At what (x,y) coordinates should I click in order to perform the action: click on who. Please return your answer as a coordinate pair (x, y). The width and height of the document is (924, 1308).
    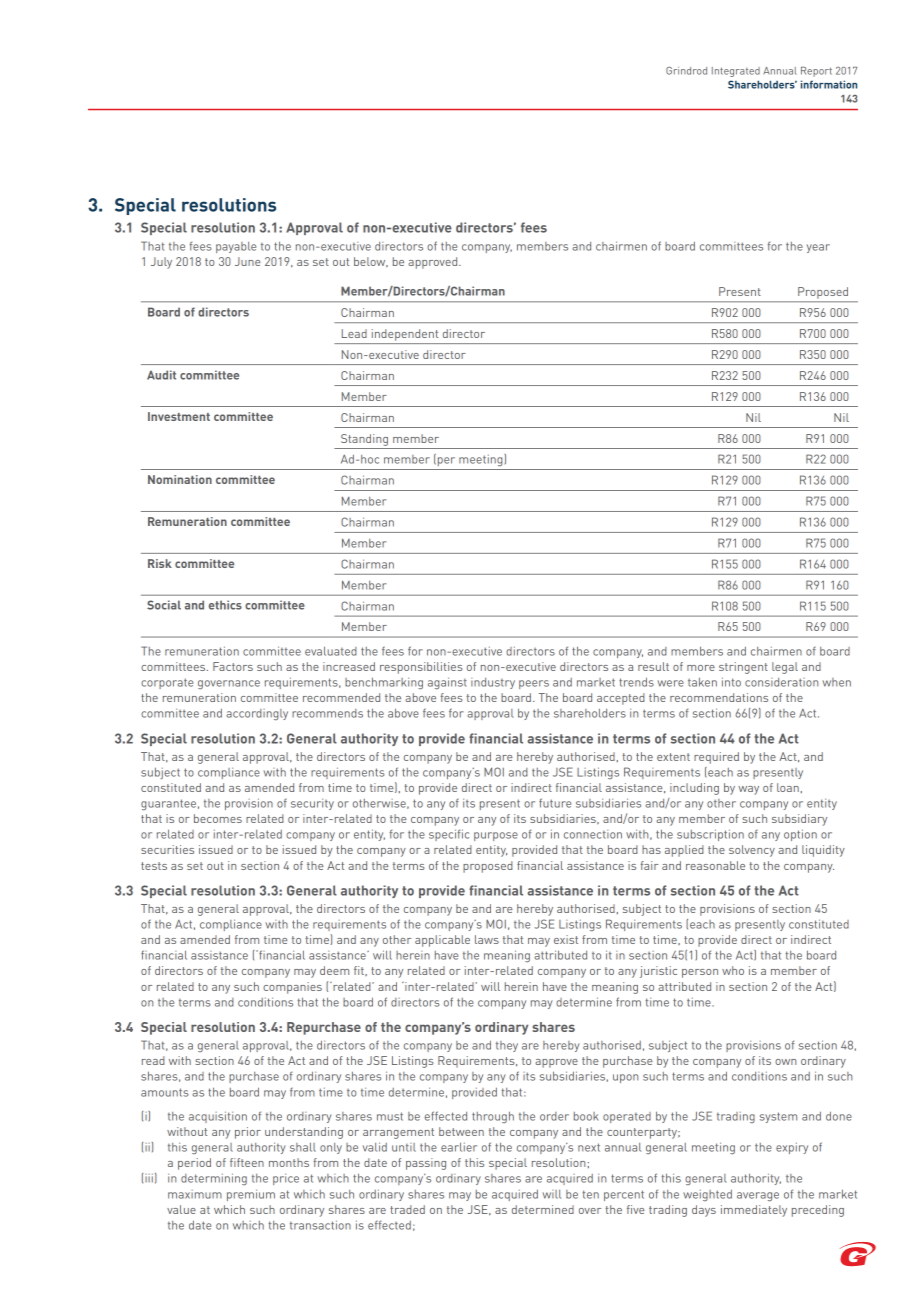
    Looking at the image, I should click on (733, 970).
